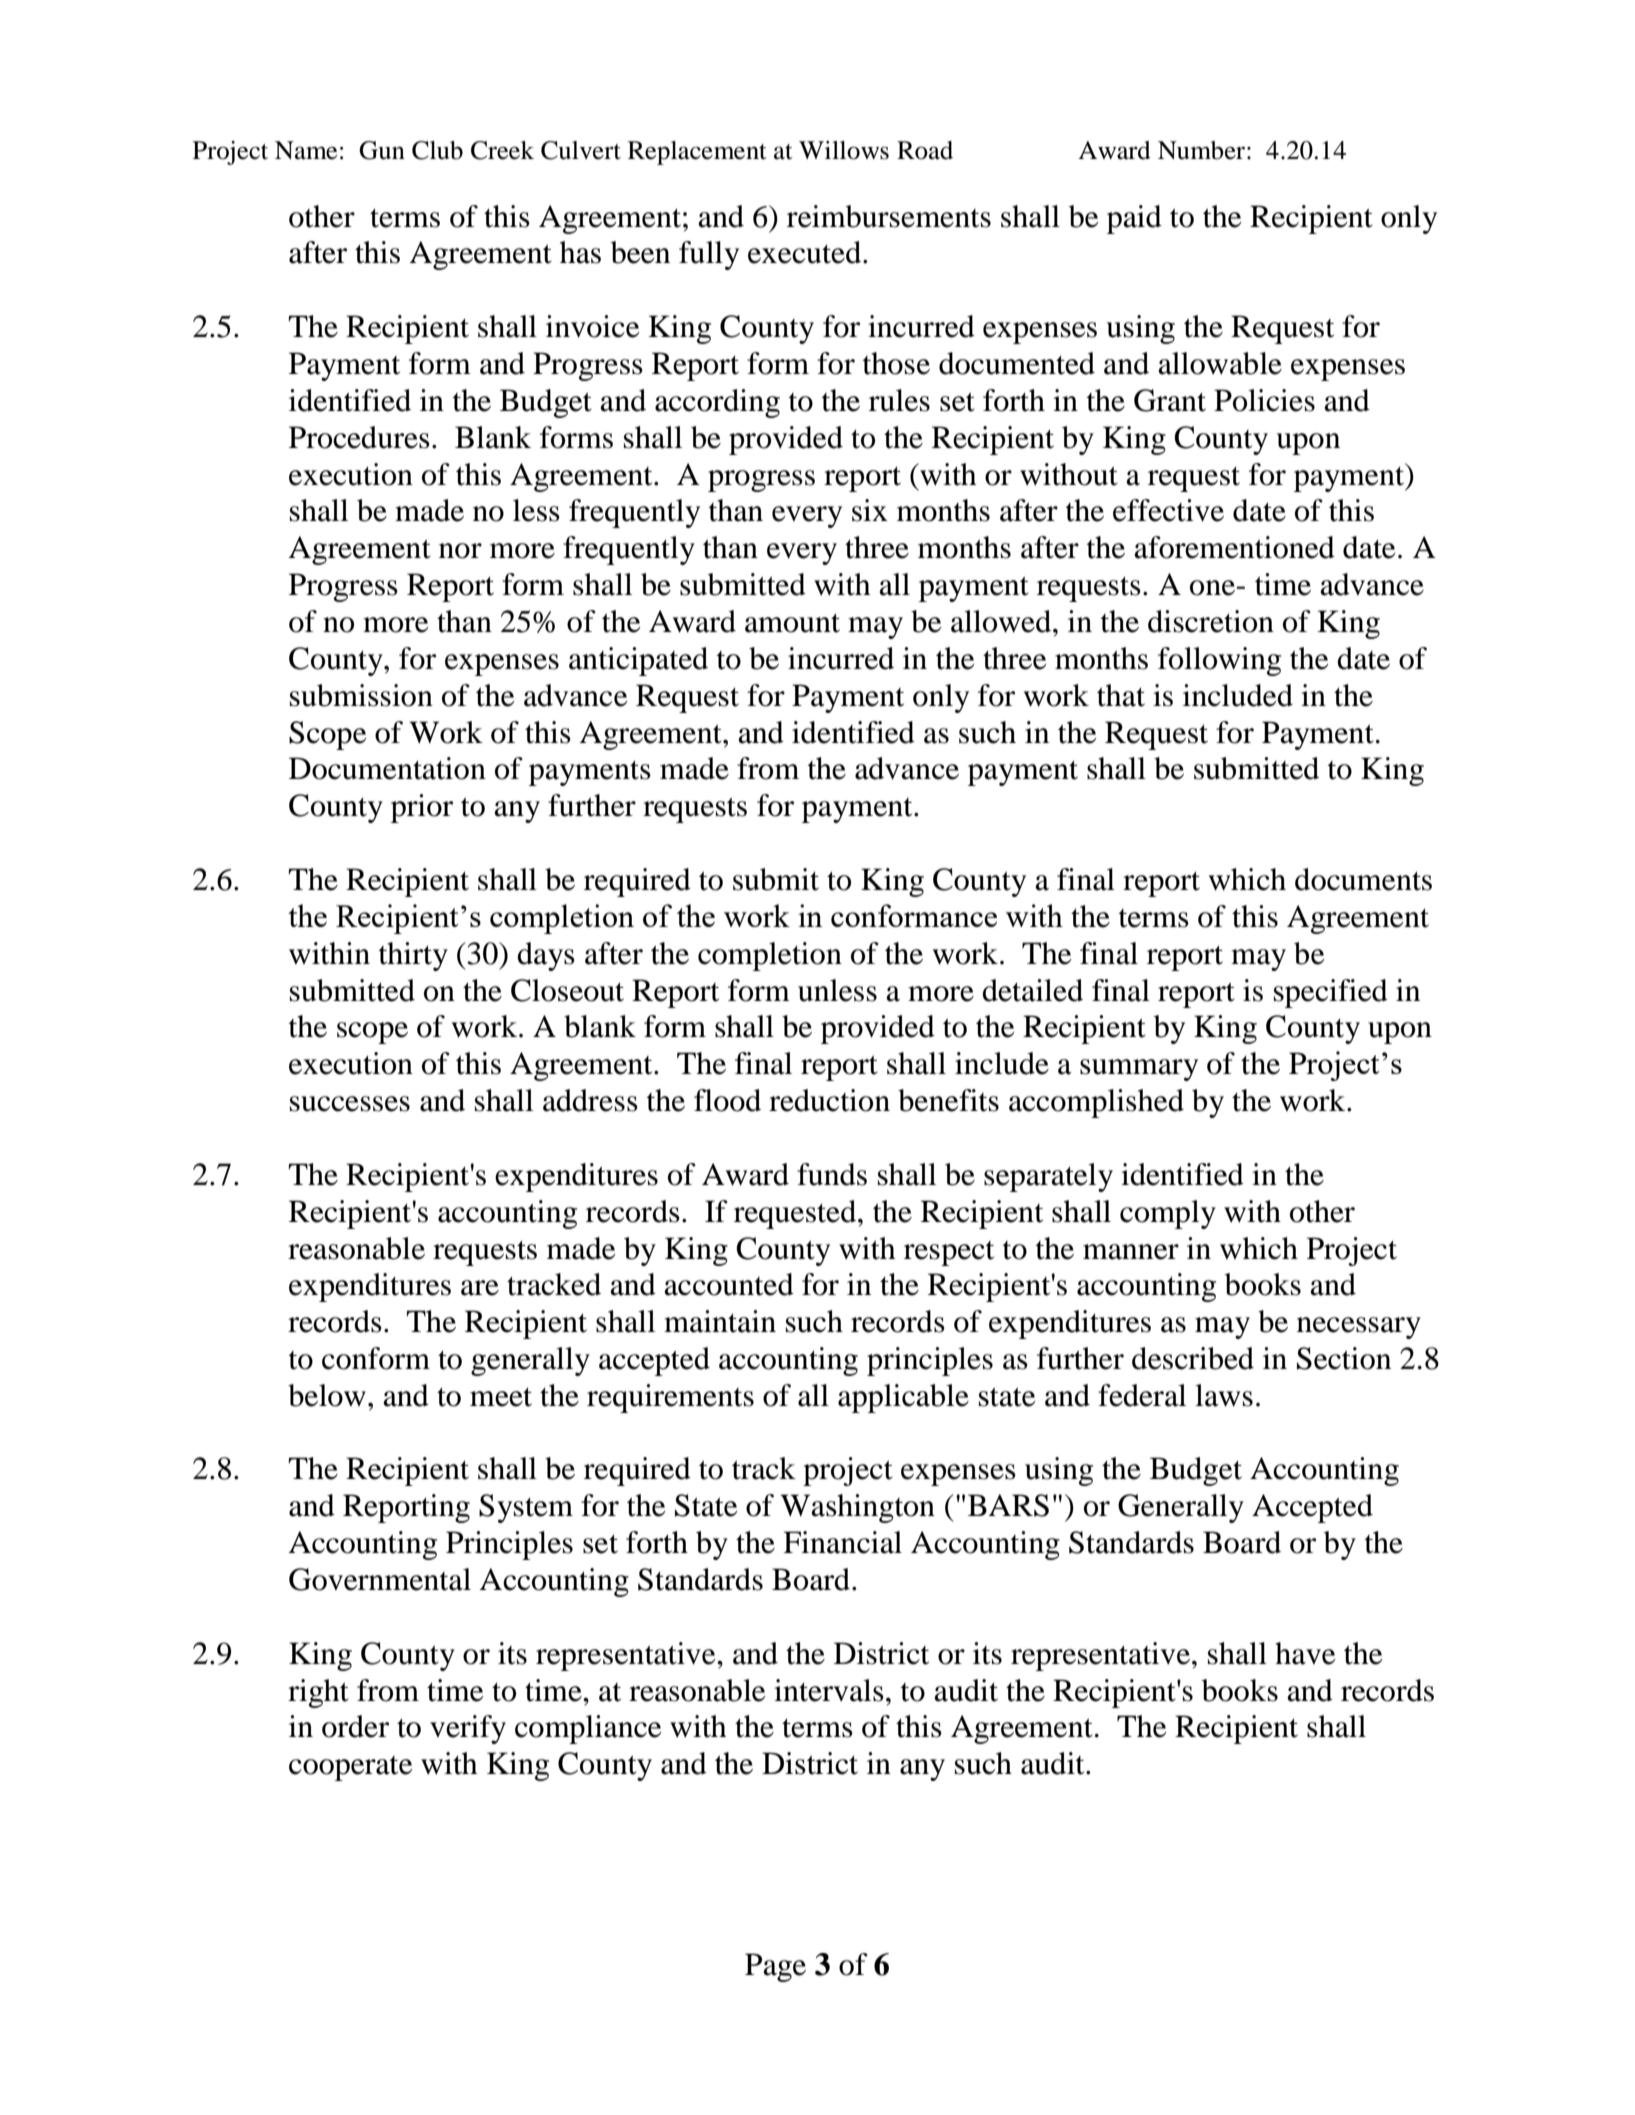 The width and height of the document is (1635, 2115). What do you see at coordinates (1134, 219) in the document?
I see `paid` at bounding box center [1134, 219].
